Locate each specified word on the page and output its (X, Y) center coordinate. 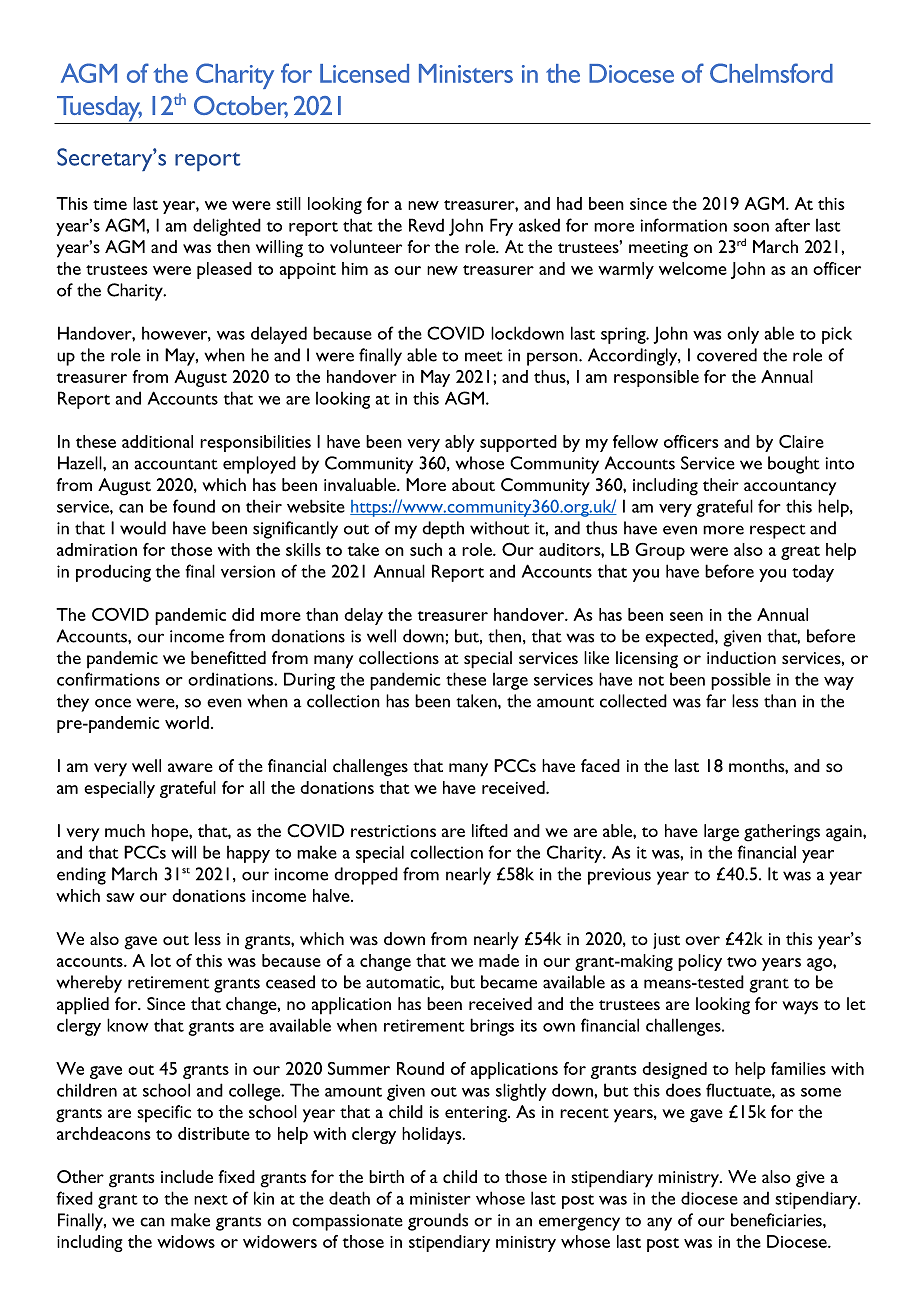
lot (161, 960)
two (742, 962)
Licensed (364, 73)
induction (741, 657)
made (499, 960)
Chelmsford (771, 73)
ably (460, 443)
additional (157, 441)
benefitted (228, 658)
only (743, 335)
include (187, 1177)
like (596, 657)
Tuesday (99, 110)
